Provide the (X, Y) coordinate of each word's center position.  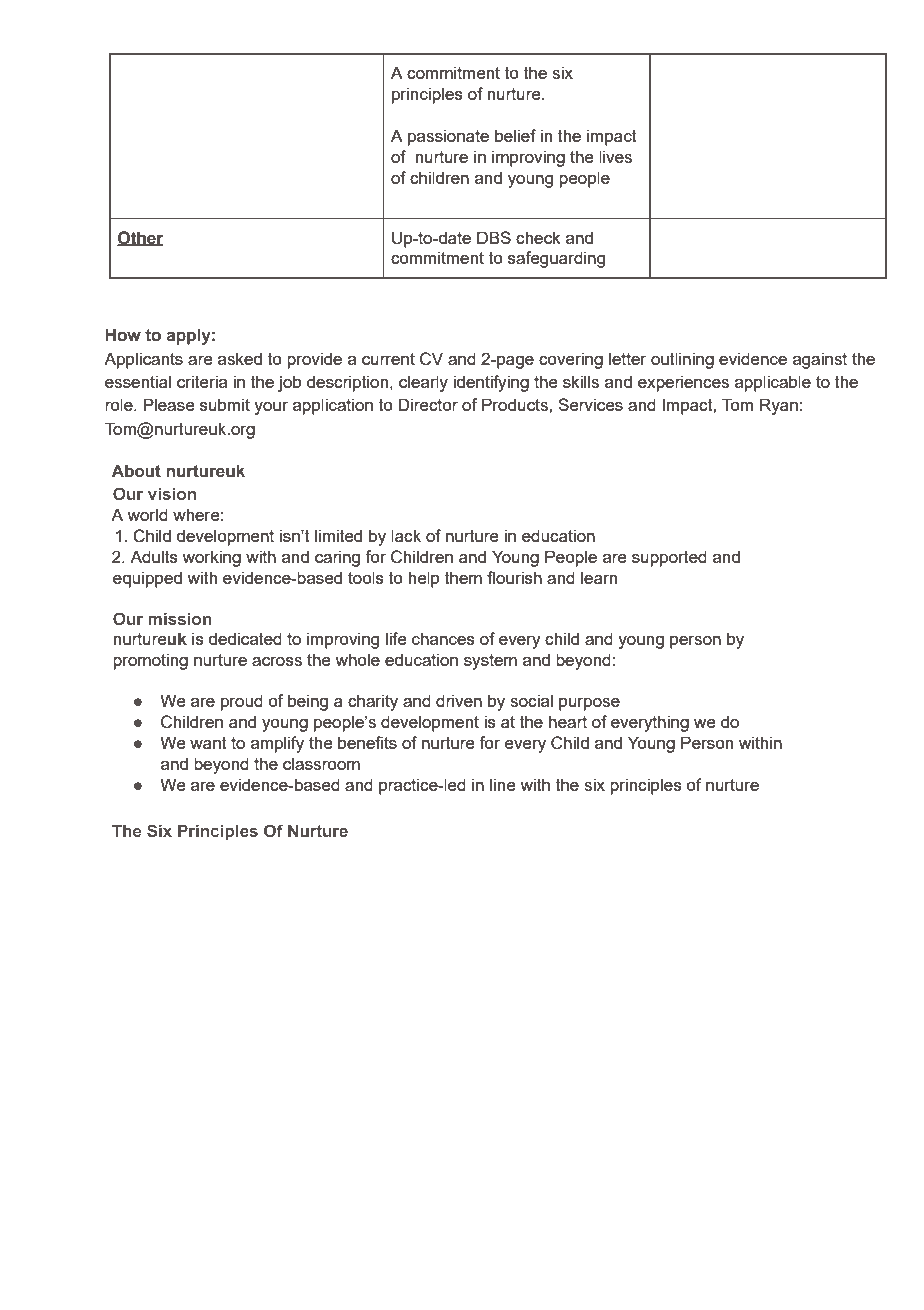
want (208, 743)
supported (669, 558)
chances (443, 638)
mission (180, 619)
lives (615, 156)
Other (140, 238)
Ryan (779, 406)
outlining (682, 360)
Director (428, 404)
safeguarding (556, 259)
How (123, 335)
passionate (448, 137)
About (136, 471)
